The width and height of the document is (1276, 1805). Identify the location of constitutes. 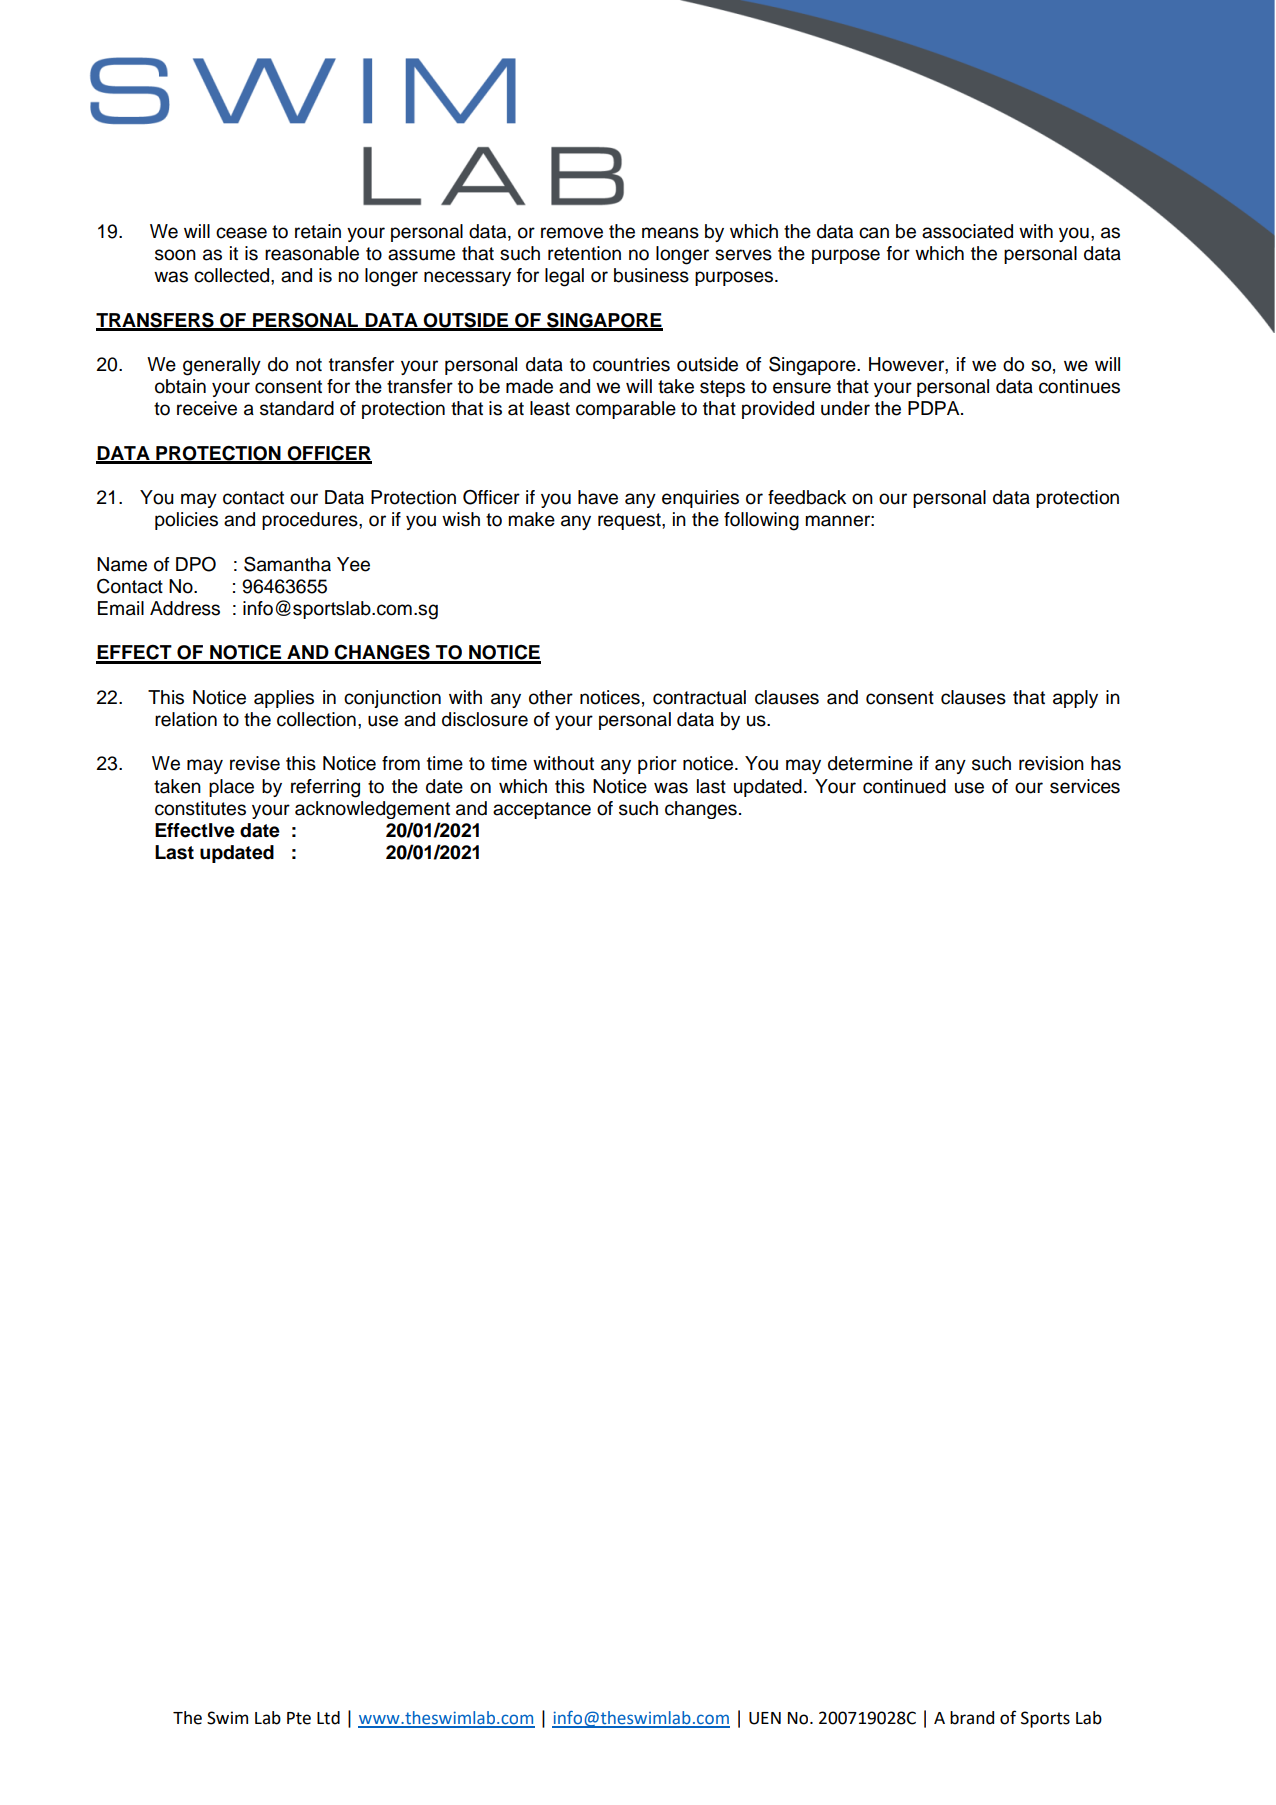
(200, 808).
